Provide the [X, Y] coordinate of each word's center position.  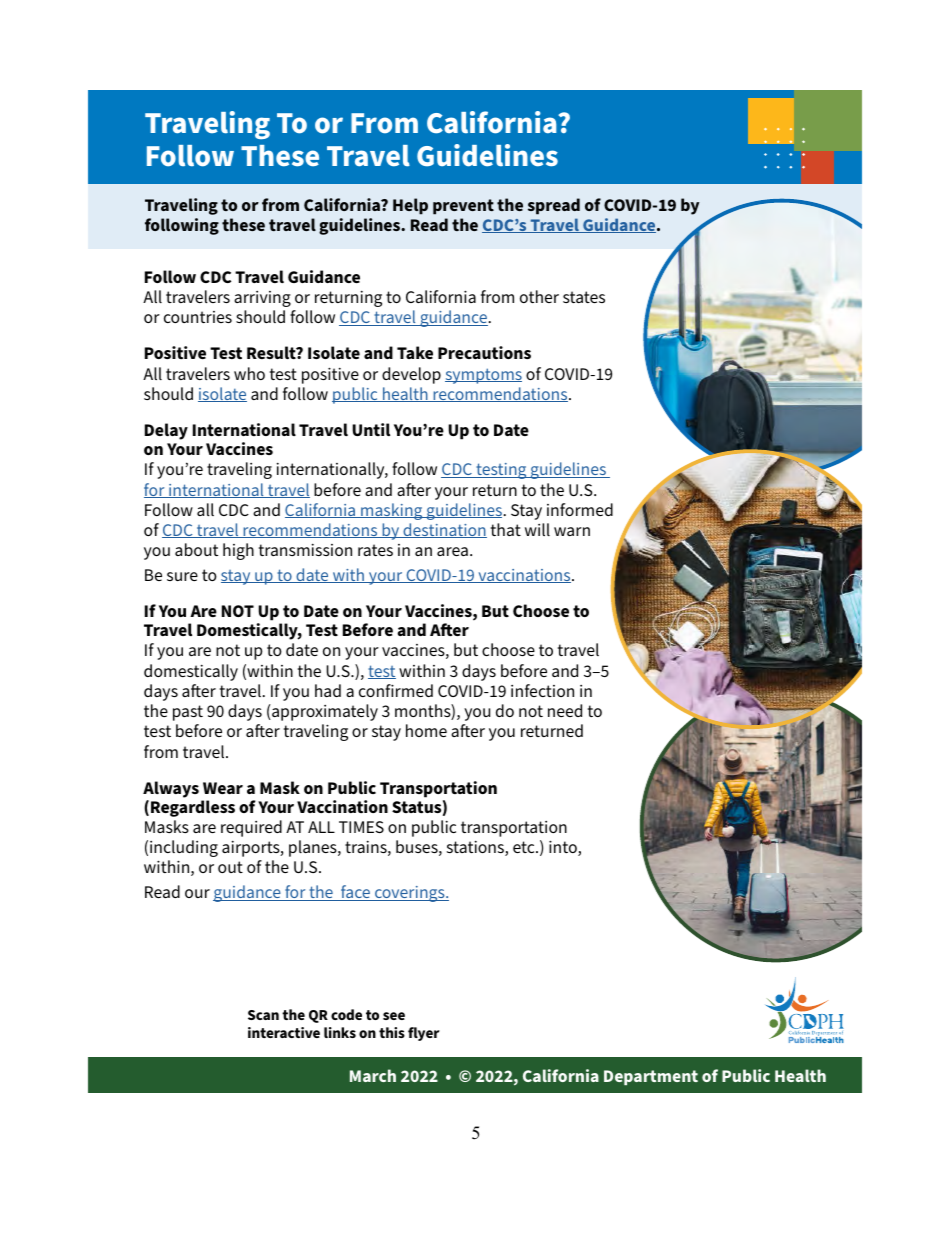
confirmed [396, 690]
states [584, 297]
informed [580, 509]
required [251, 828]
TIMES [361, 827]
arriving [262, 299]
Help [410, 206]
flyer [424, 1034]
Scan [263, 1015]
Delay [166, 431]
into [564, 848]
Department [651, 1077]
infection [542, 690]
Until [371, 429]
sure [182, 576]
